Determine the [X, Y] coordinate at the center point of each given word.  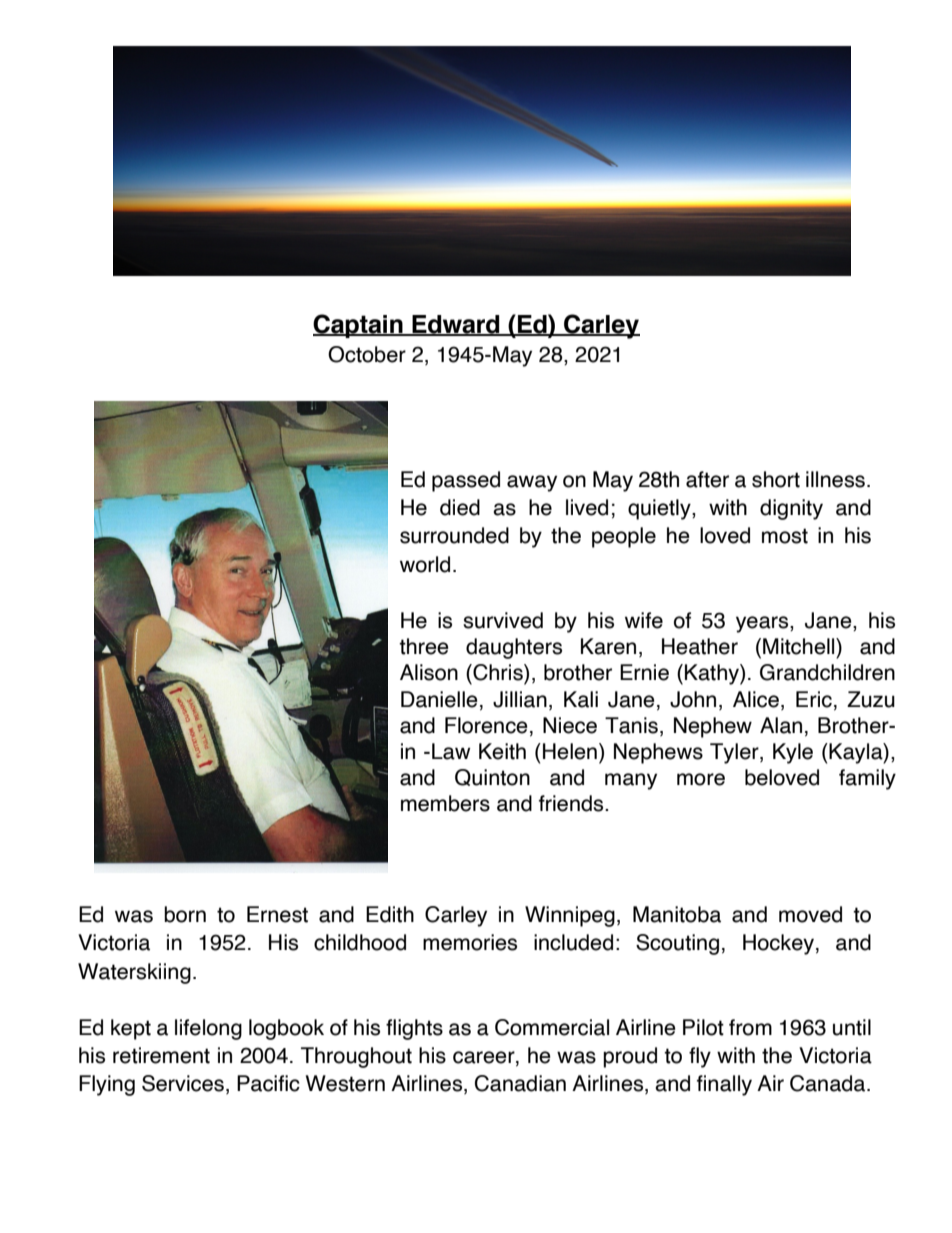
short [776, 479]
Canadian [520, 1083]
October [367, 354]
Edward [456, 325]
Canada [829, 1083]
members [445, 803]
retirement [161, 1055]
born [185, 914]
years [763, 624]
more [701, 779]
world [425, 564]
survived [503, 620]
